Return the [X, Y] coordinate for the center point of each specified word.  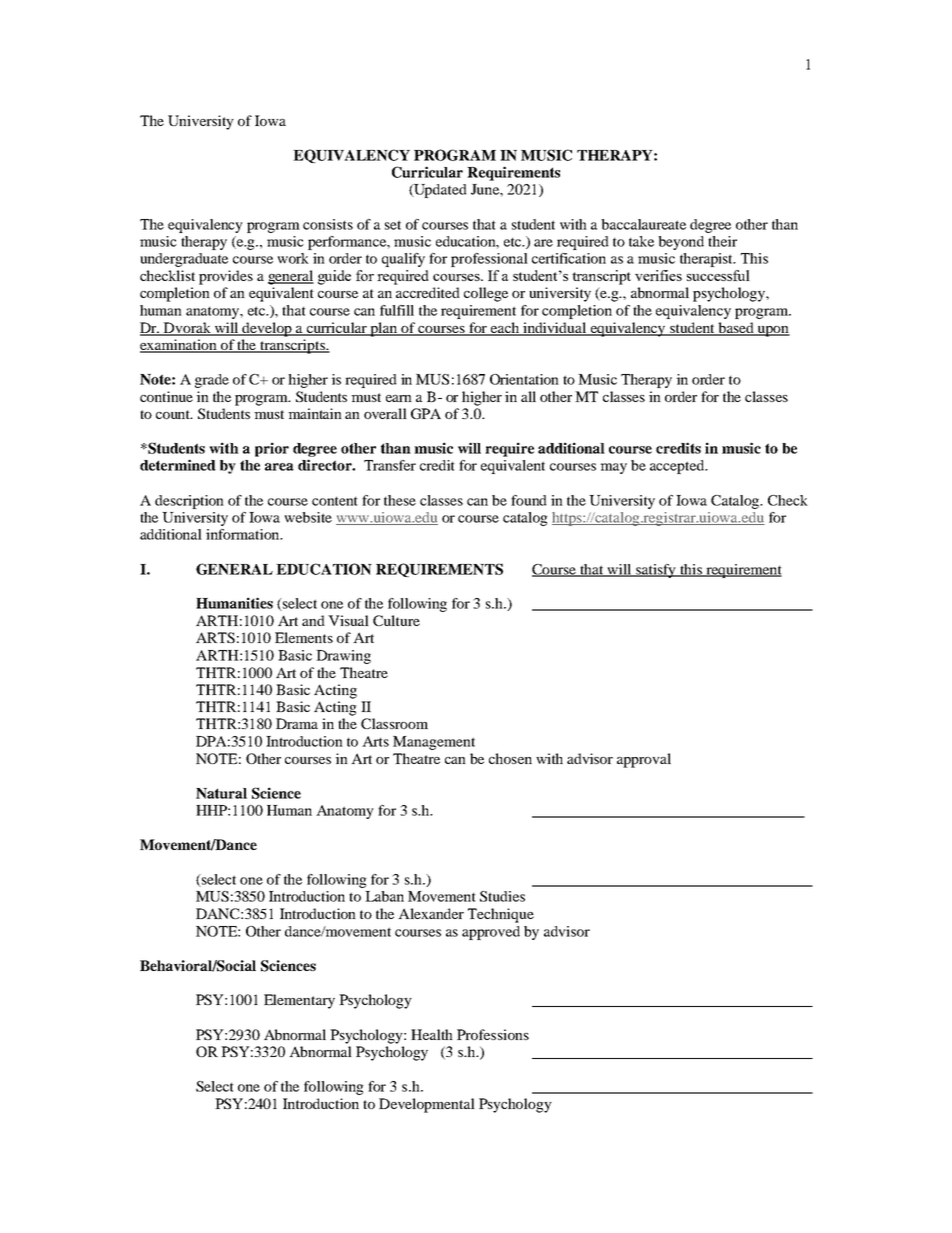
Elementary [299, 1001]
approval [644, 760]
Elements [304, 637]
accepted [678, 467]
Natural [221, 793]
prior [272, 449]
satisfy [656, 571]
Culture [396, 620]
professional [489, 260]
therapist [708, 260]
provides [226, 277]
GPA [426, 413]
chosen [510, 758]
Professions [493, 1034]
